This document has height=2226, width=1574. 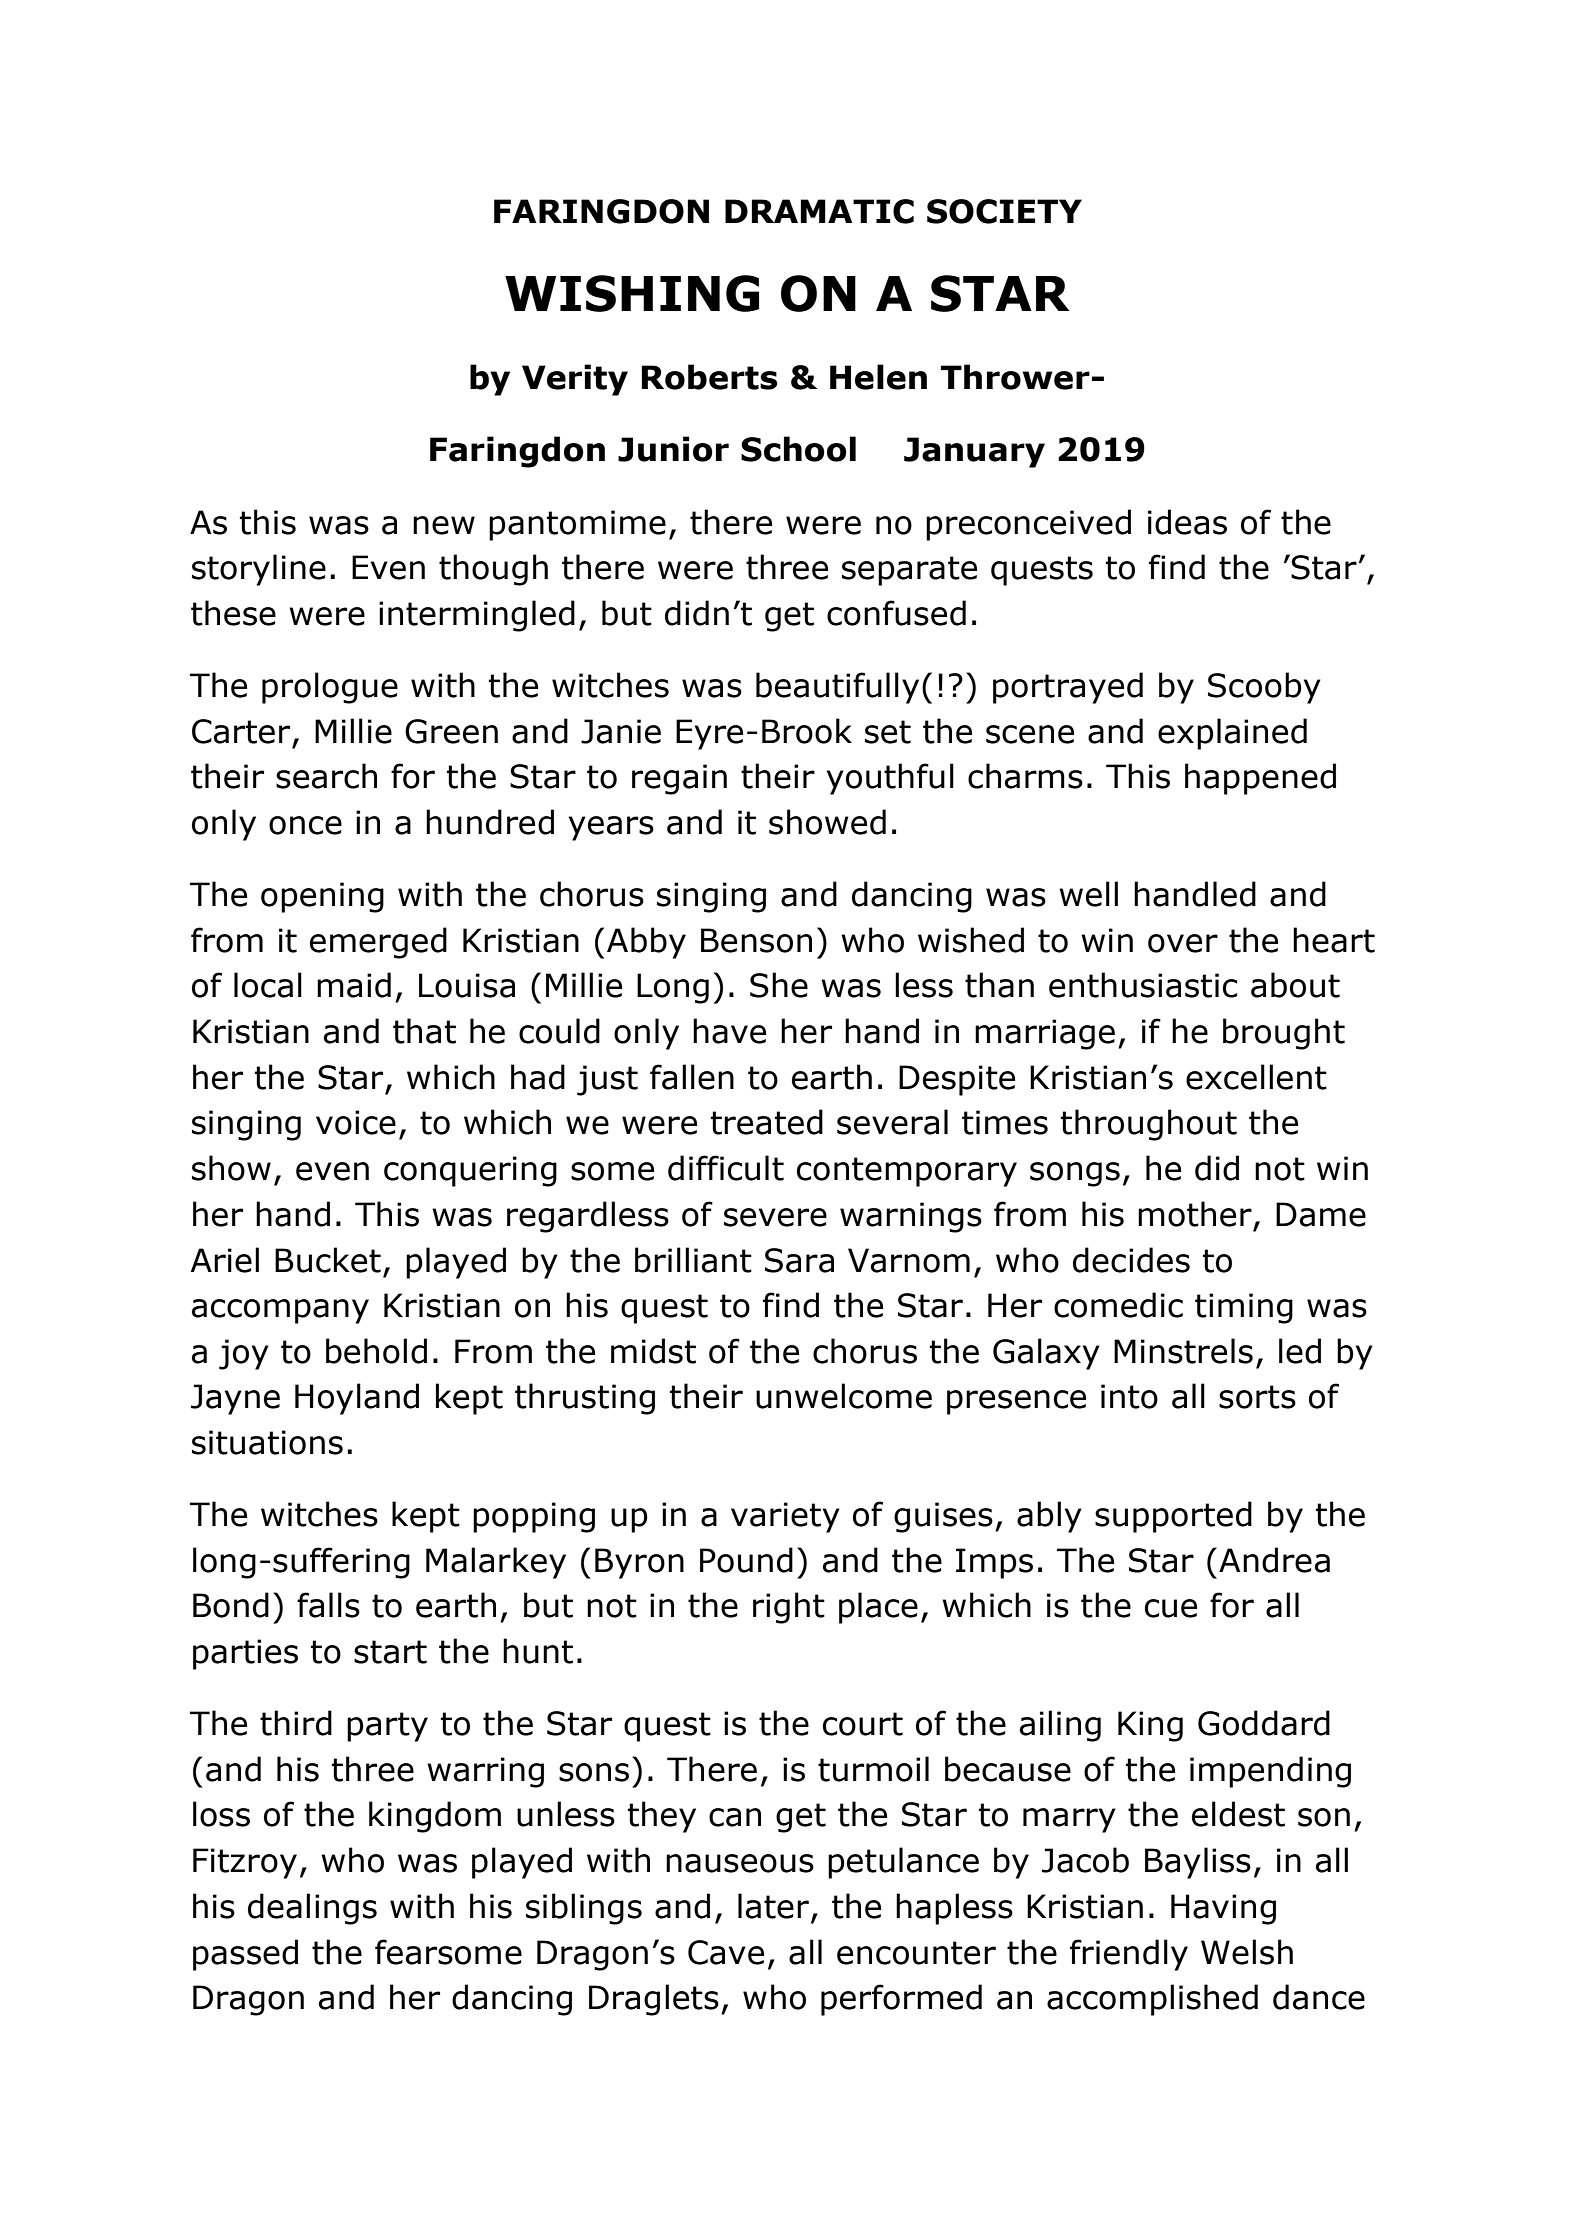 What do you see at coordinates (330, 688) in the document?
I see `prologue` at bounding box center [330, 688].
